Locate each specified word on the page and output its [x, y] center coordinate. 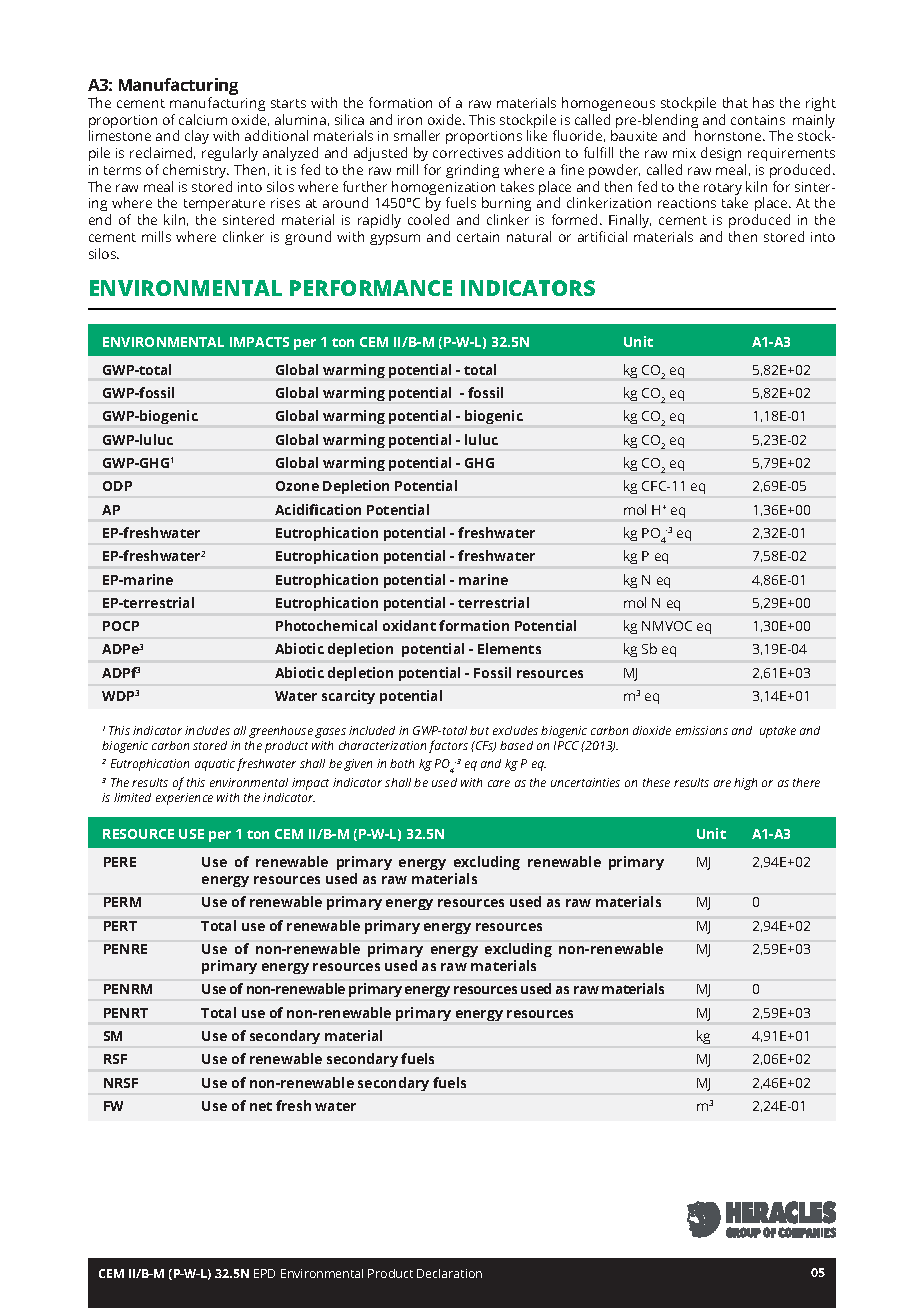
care [499, 783]
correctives [468, 153]
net [261, 1106]
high [745, 784]
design [721, 154]
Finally [630, 223]
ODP [117, 486]
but [479, 730]
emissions [702, 730]
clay [197, 139]
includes [207, 730]
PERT [120, 926]
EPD [264, 1273]
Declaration [449, 1273]
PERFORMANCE [371, 288]
